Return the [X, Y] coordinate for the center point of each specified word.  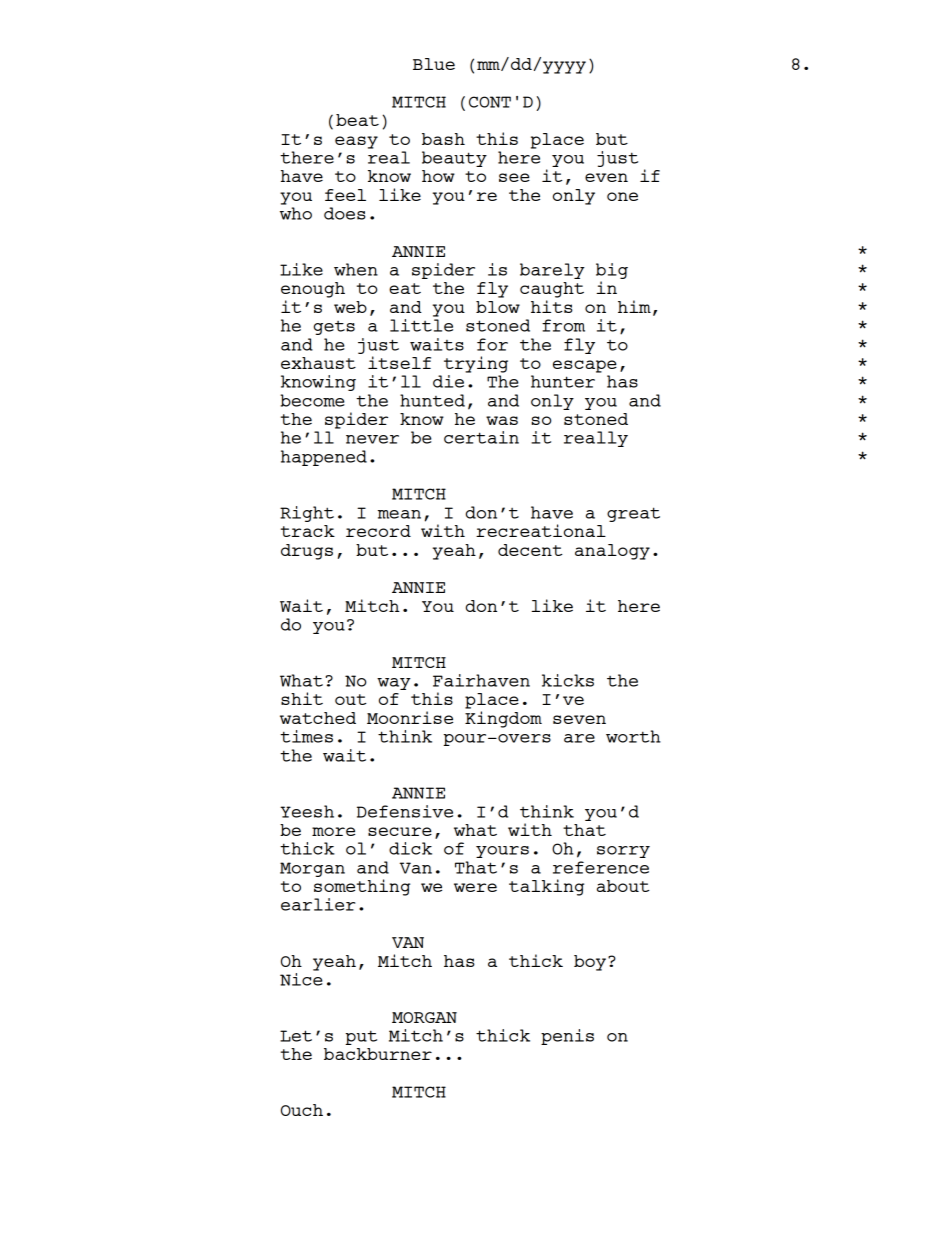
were [475, 887]
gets [334, 328]
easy [356, 142]
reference [601, 867]
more [333, 831]
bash [443, 139]
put [361, 1037]
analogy [612, 552]
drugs [307, 552]
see [514, 177]
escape [585, 366]
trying [476, 364]
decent [530, 550]
